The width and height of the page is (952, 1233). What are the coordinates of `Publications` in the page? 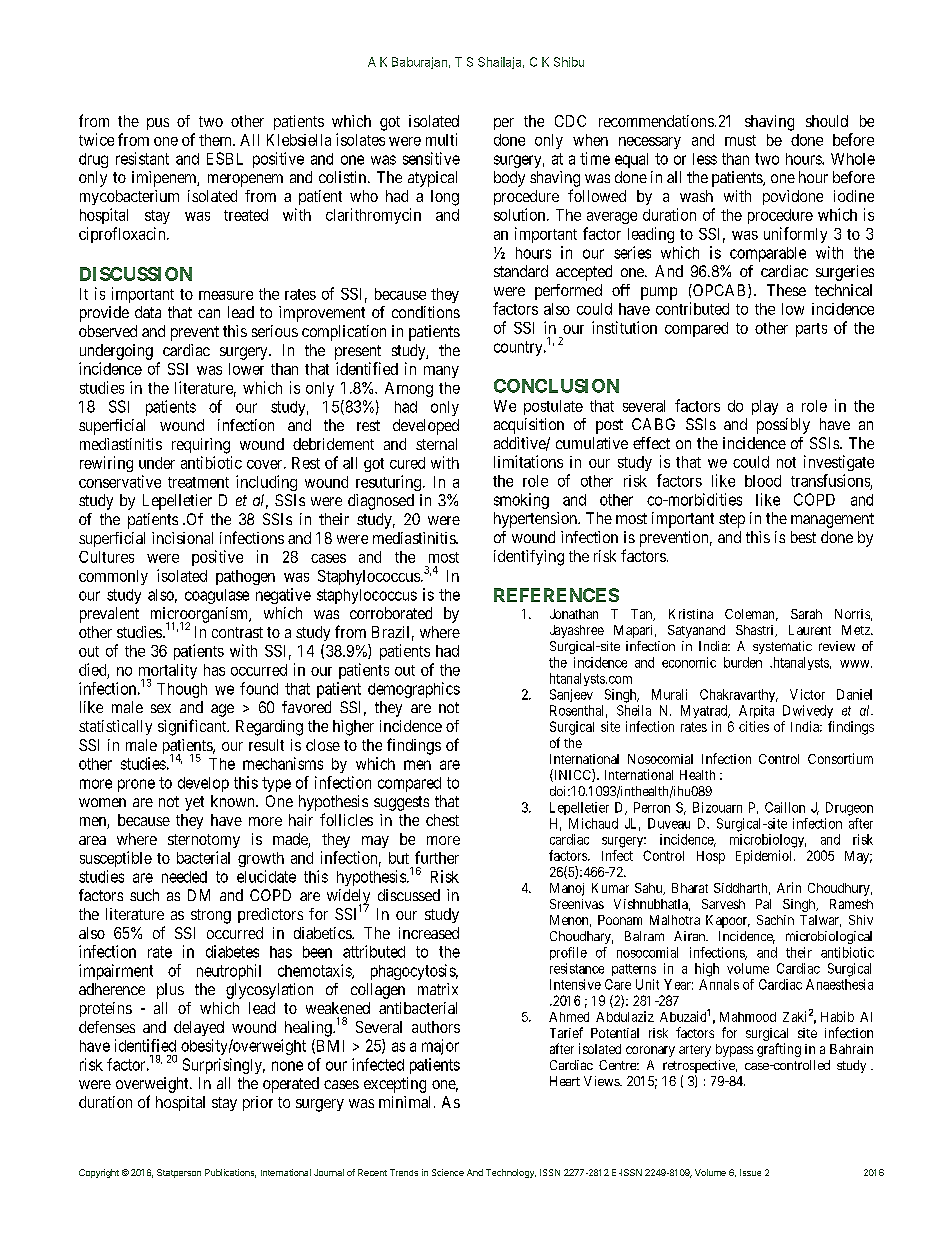 It's located at (230, 1173).
